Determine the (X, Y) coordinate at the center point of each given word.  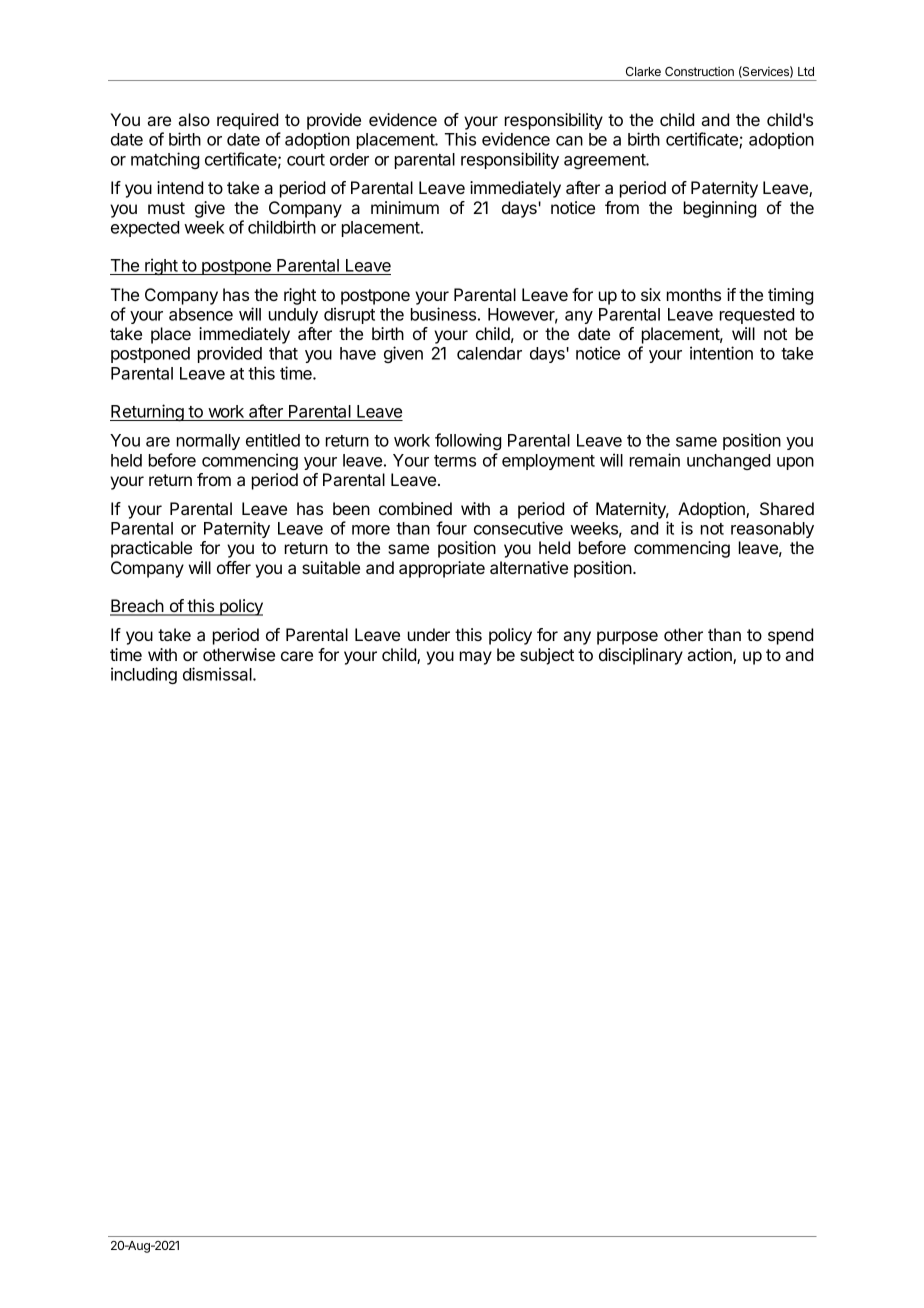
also (194, 119)
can (569, 141)
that (283, 353)
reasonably (772, 530)
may (476, 658)
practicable (151, 549)
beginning (720, 209)
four (451, 528)
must (166, 208)
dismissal (218, 674)
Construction (699, 71)
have (358, 353)
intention (721, 353)
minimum (405, 207)
